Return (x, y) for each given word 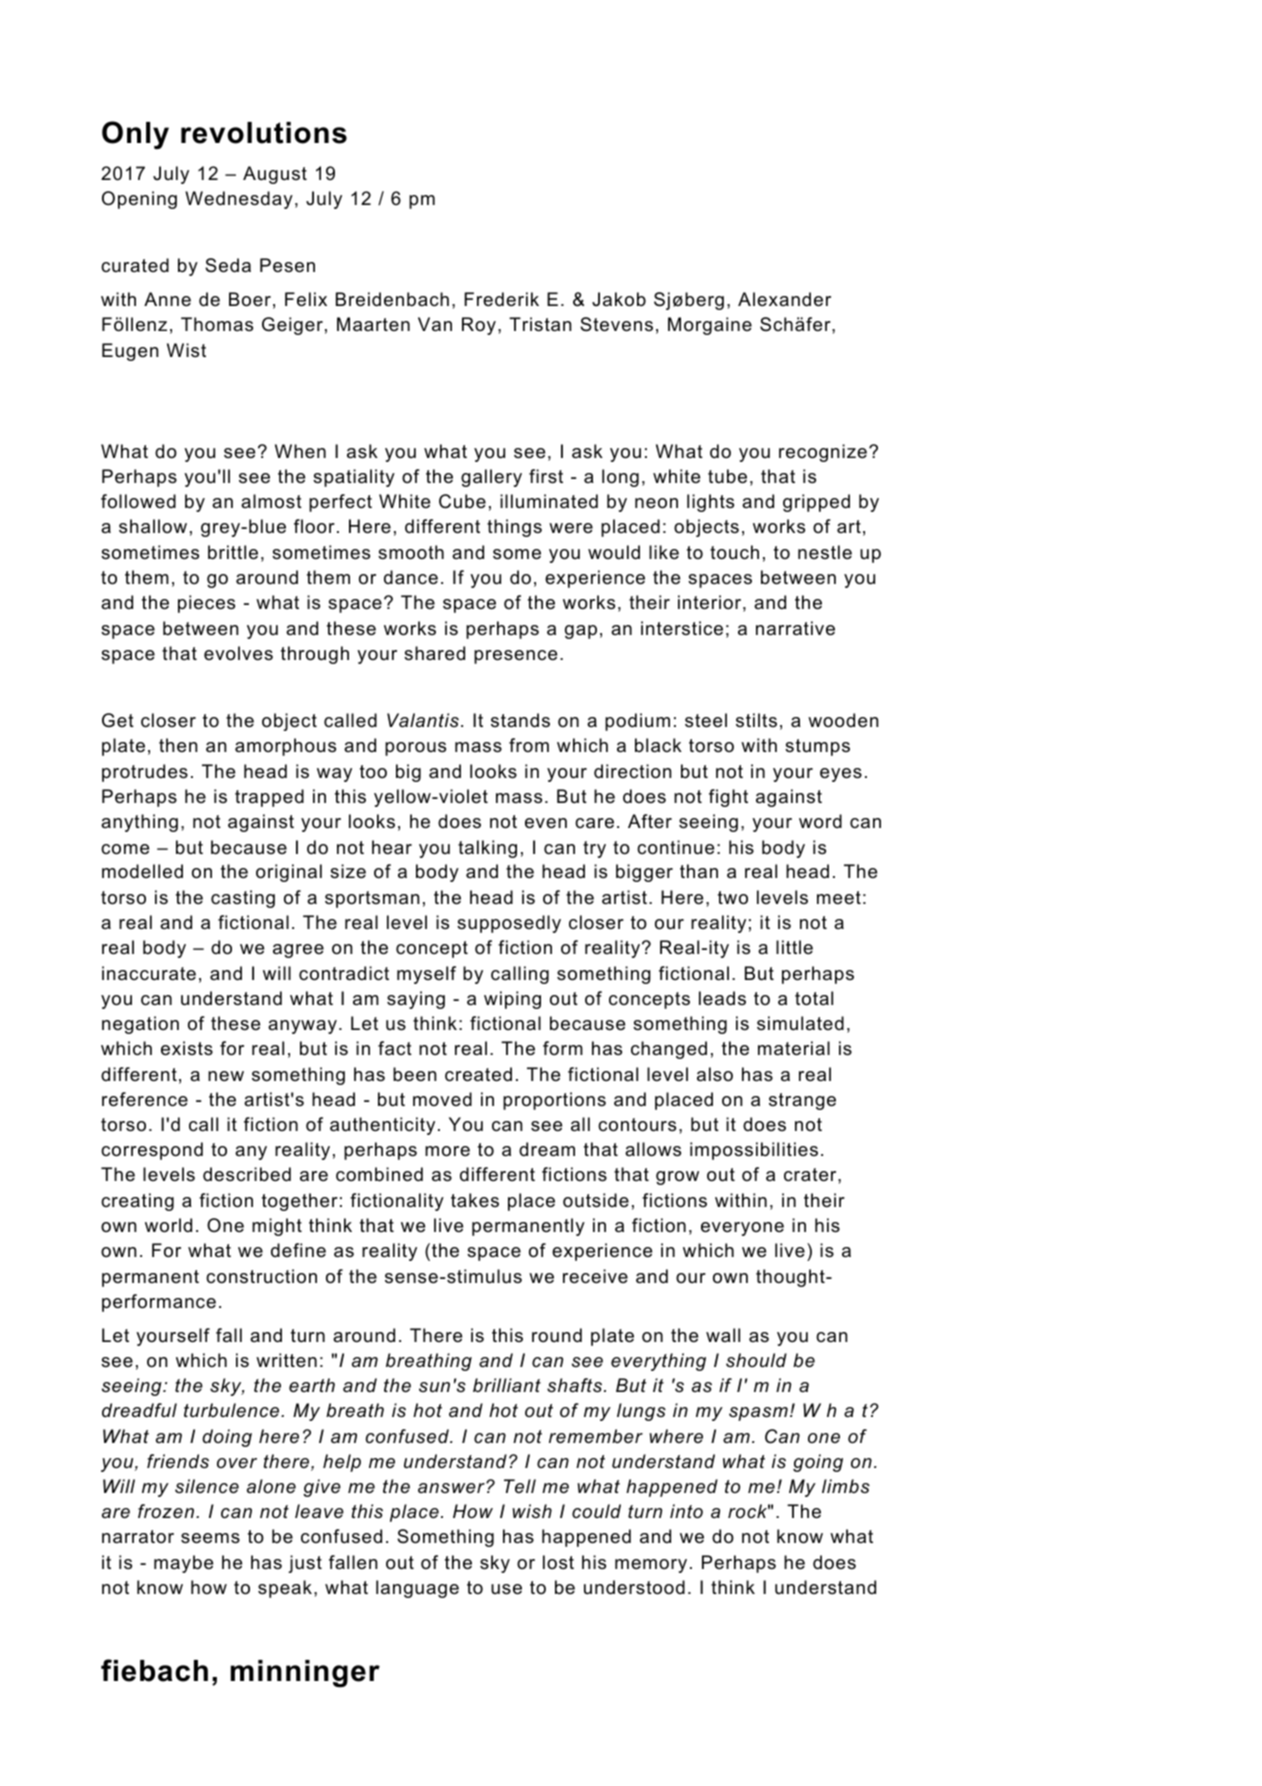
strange (802, 1101)
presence (515, 657)
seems (210, 1538)
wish (532, 1511)
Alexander (784, 299)
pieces (206, 604)
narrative (795, 628)
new (226, 1076)
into (686, 1511)
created (478, 1074)
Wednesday (239, 200)
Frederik (501, 299)
